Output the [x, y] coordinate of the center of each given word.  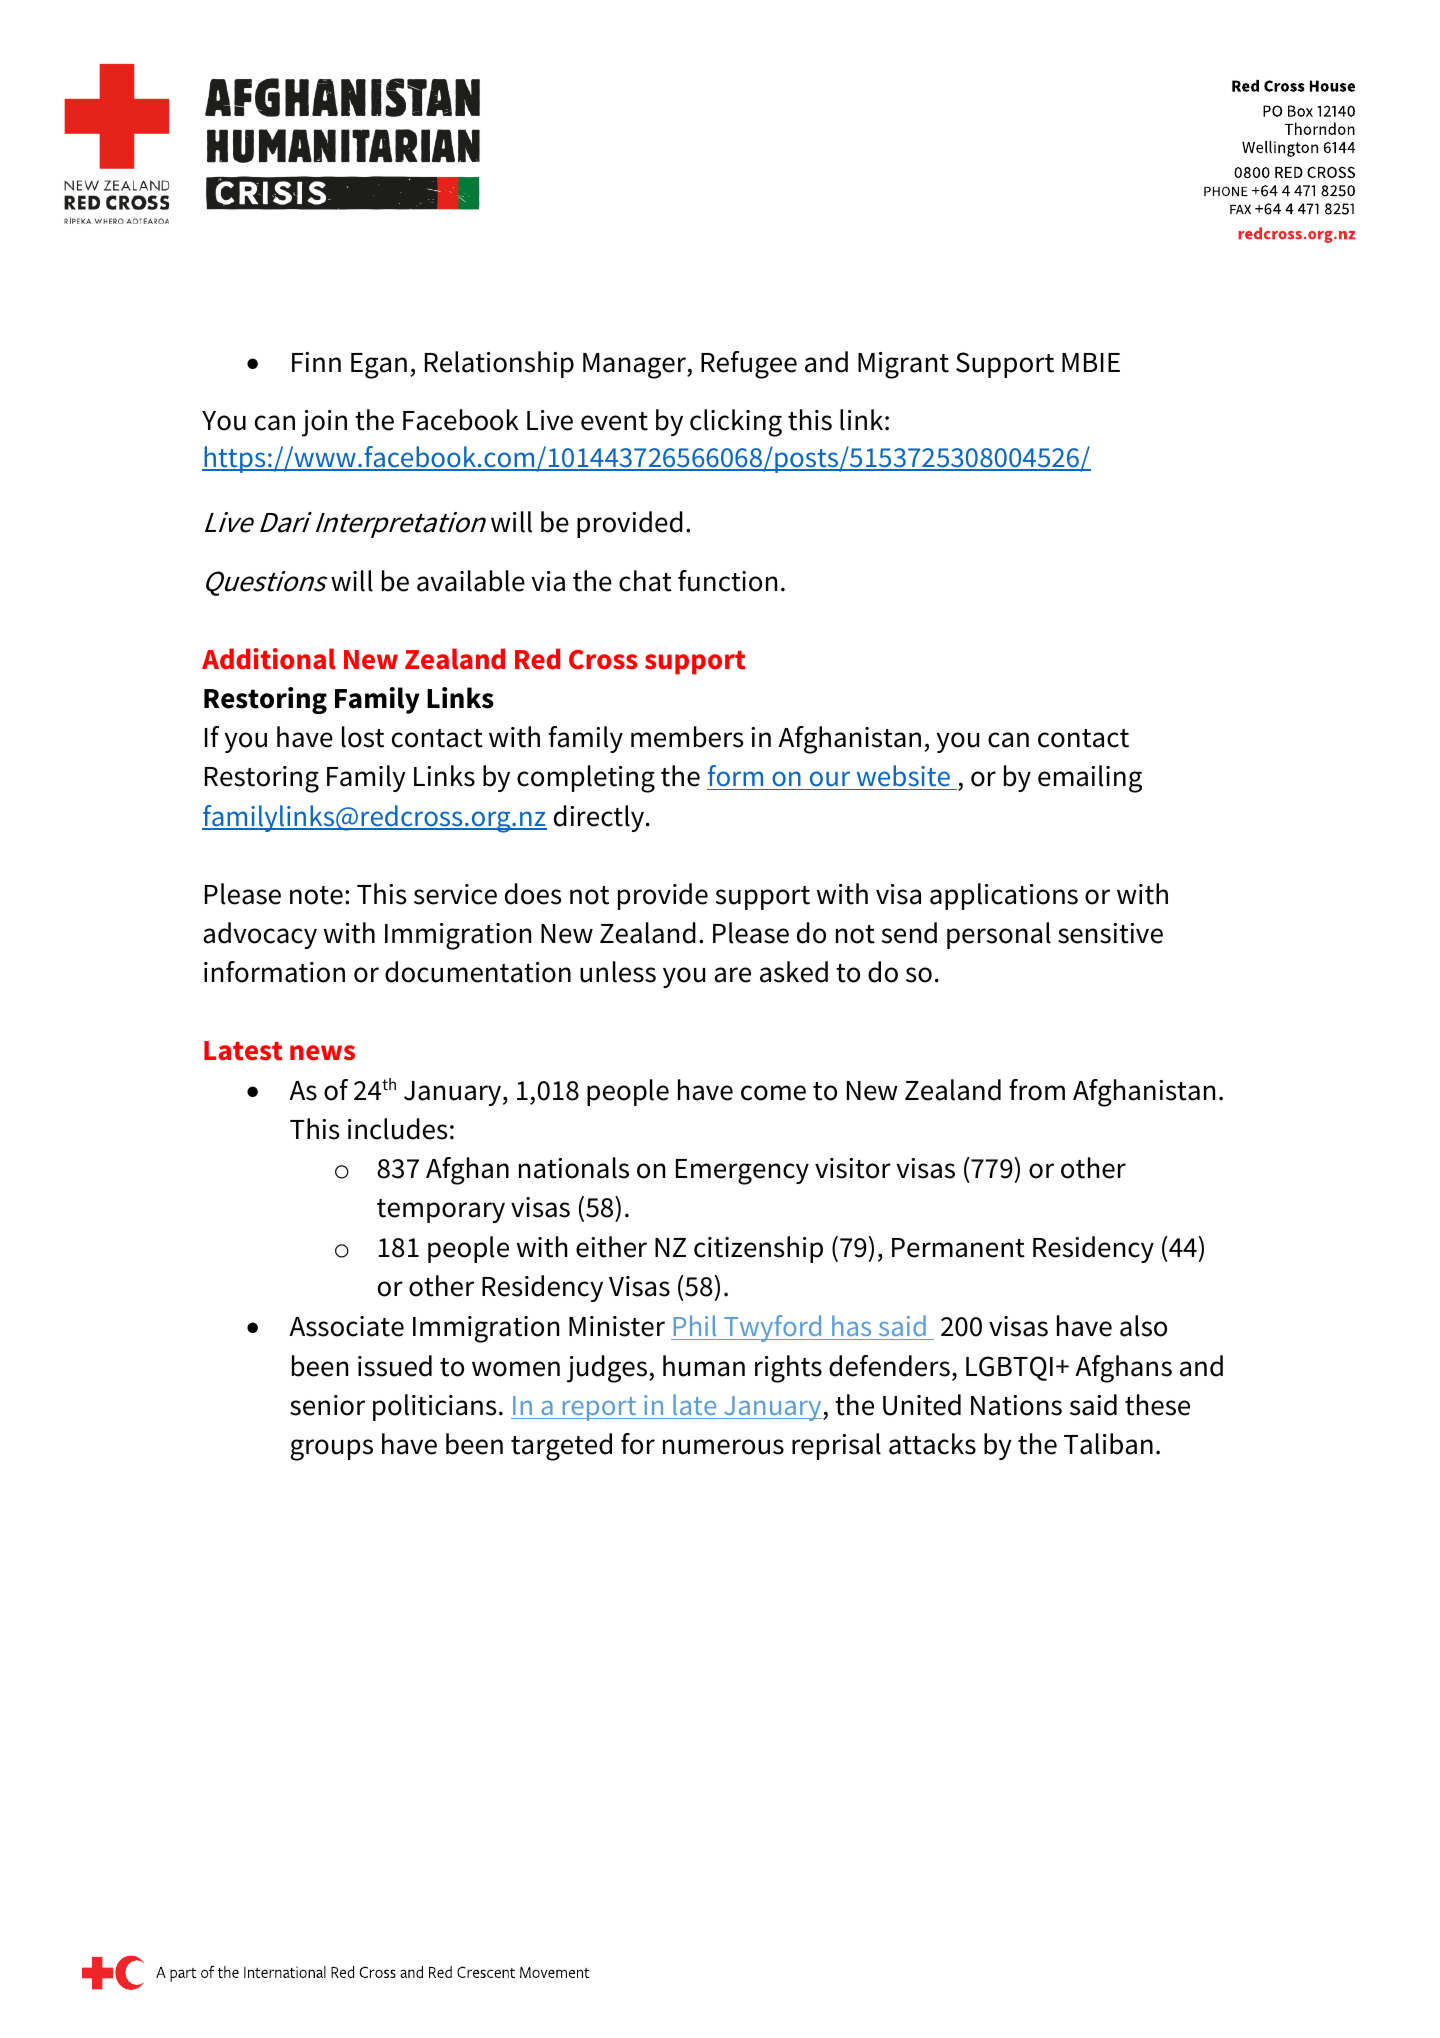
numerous [723, 1447]
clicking [736, 423]
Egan [379, 366]
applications [1004, 896]
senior [327, 1405]
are [732, 975]
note [316, 895]
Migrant [903, 365]
